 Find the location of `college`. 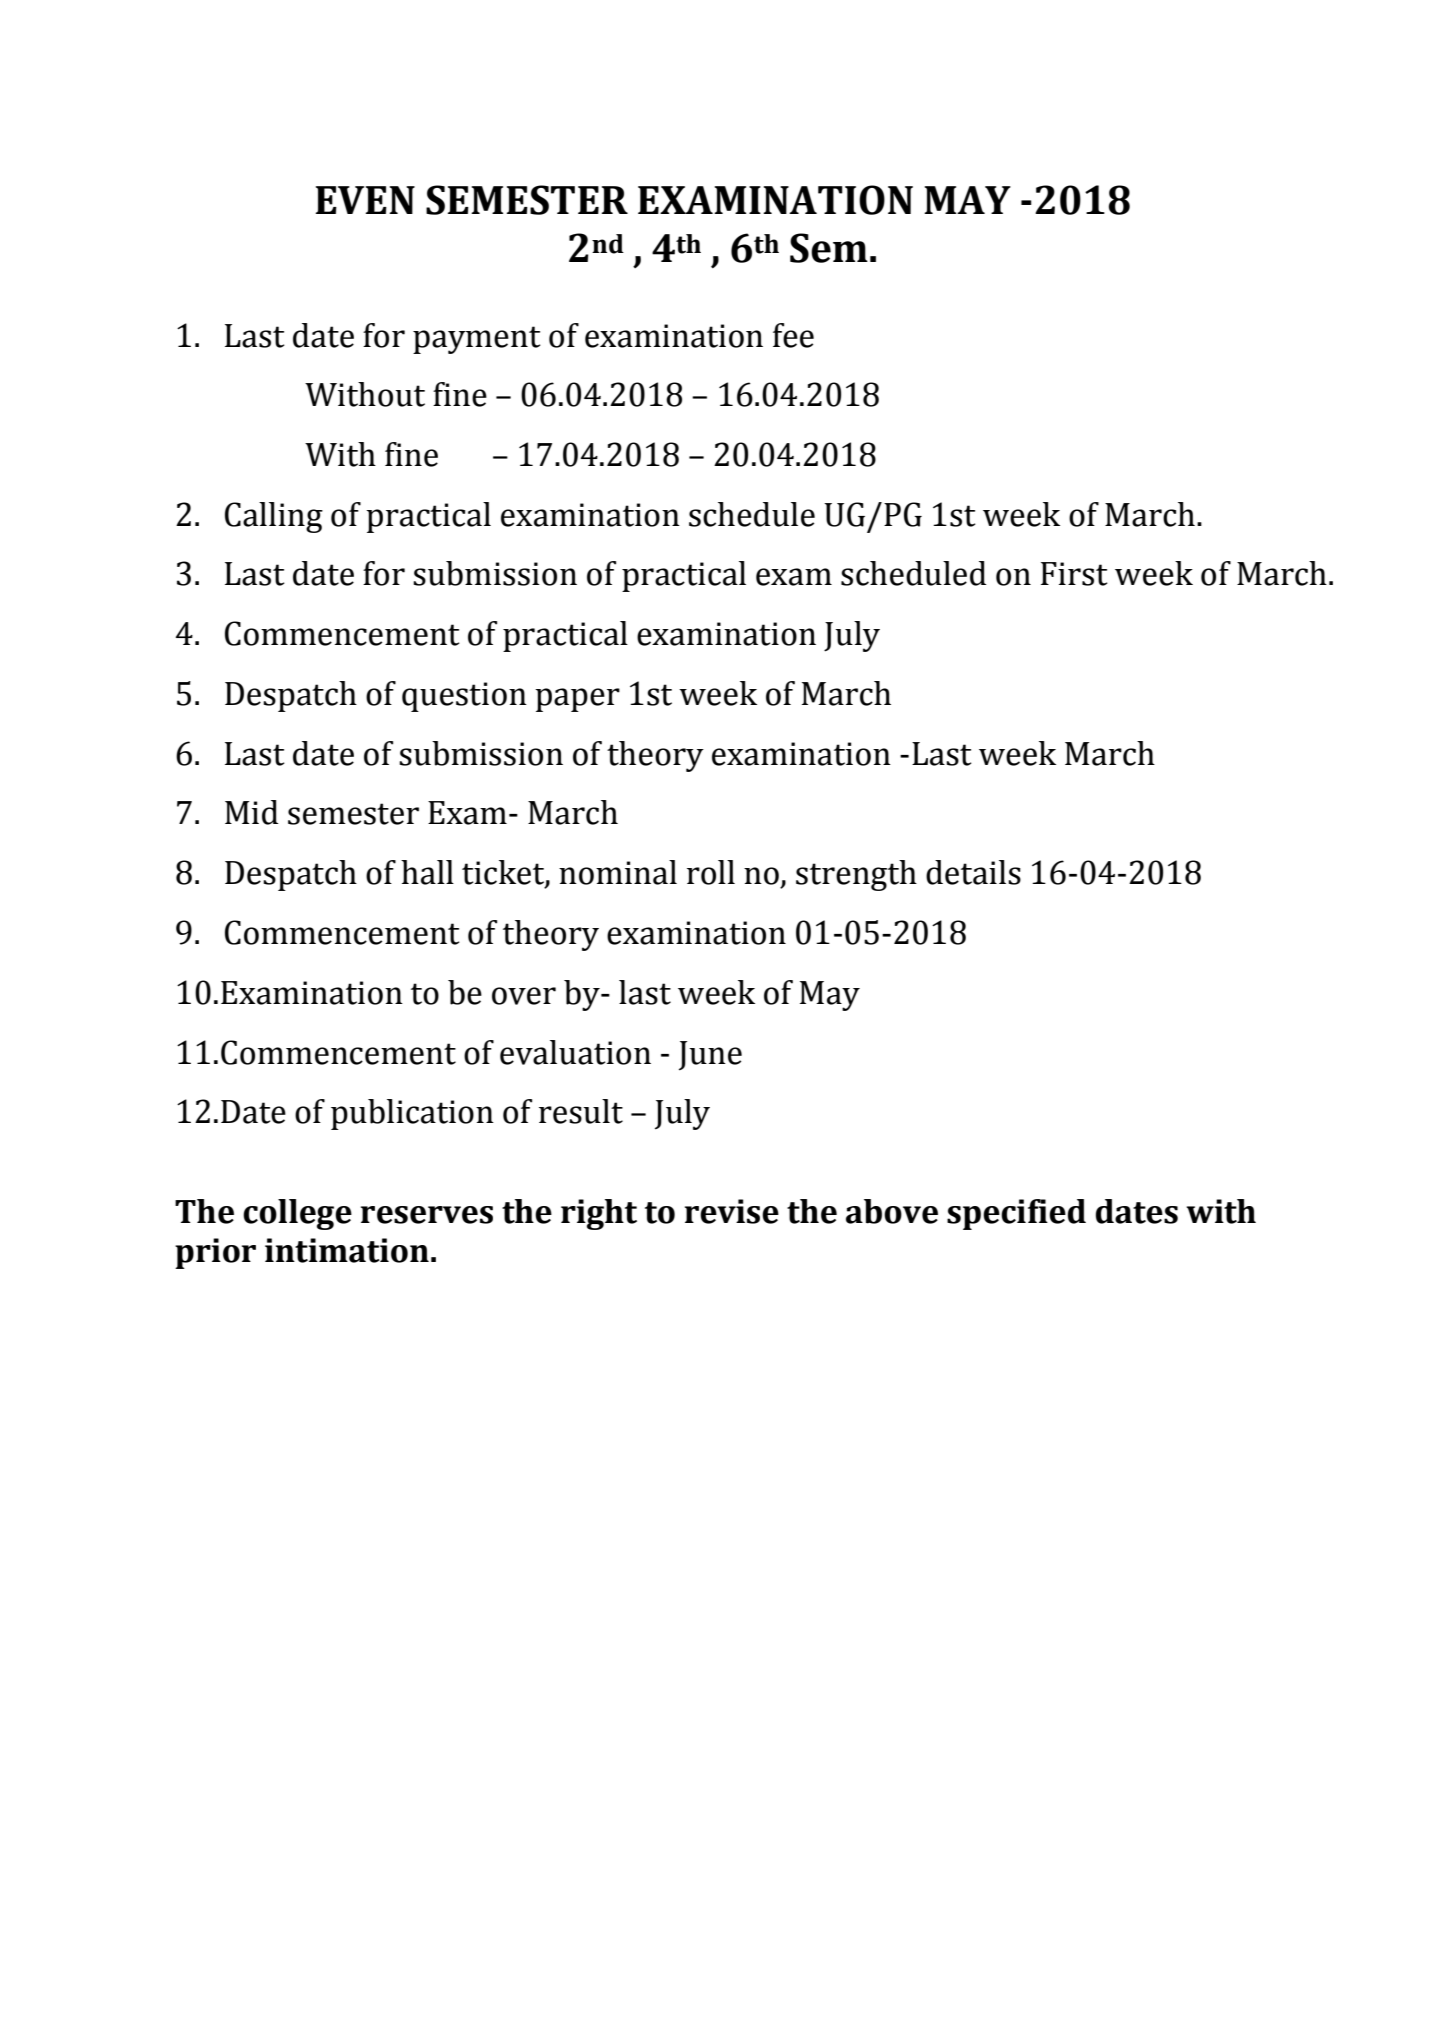

college is located at coordinates (297, 1214).
